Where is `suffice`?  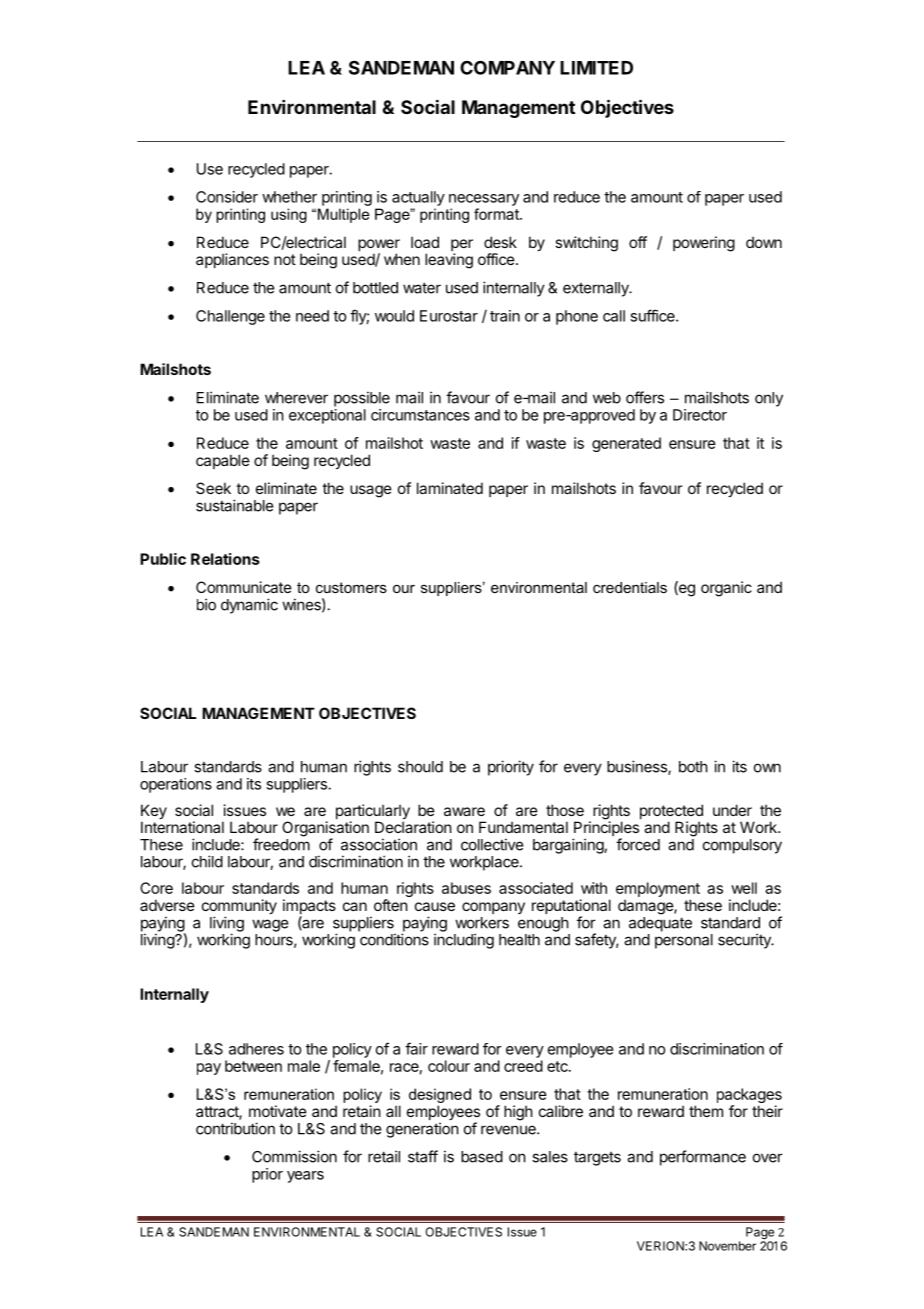 suffice is located at coordinates (653, 315).
